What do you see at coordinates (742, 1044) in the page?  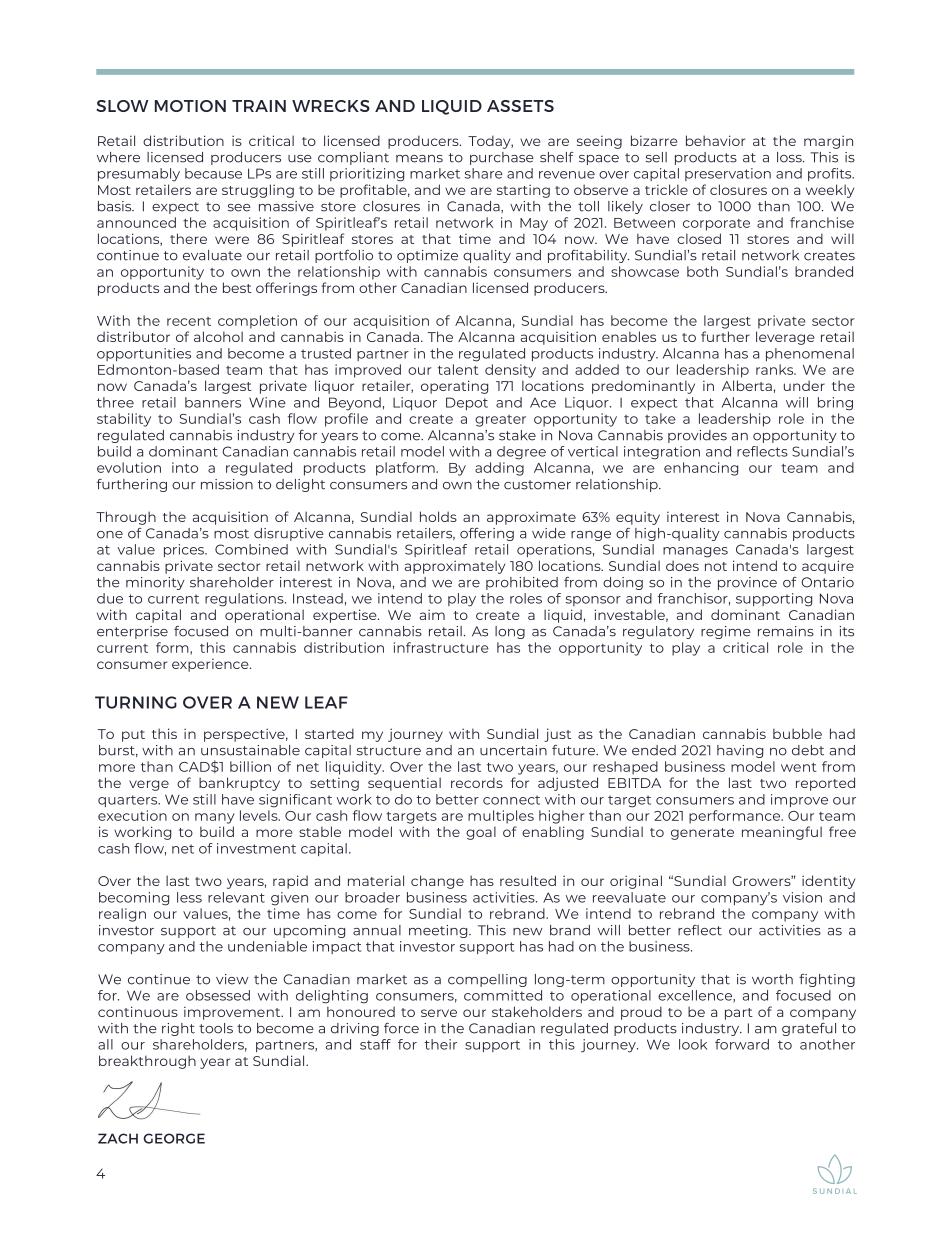 I see `forward` at bounding box center [742, 1044].
